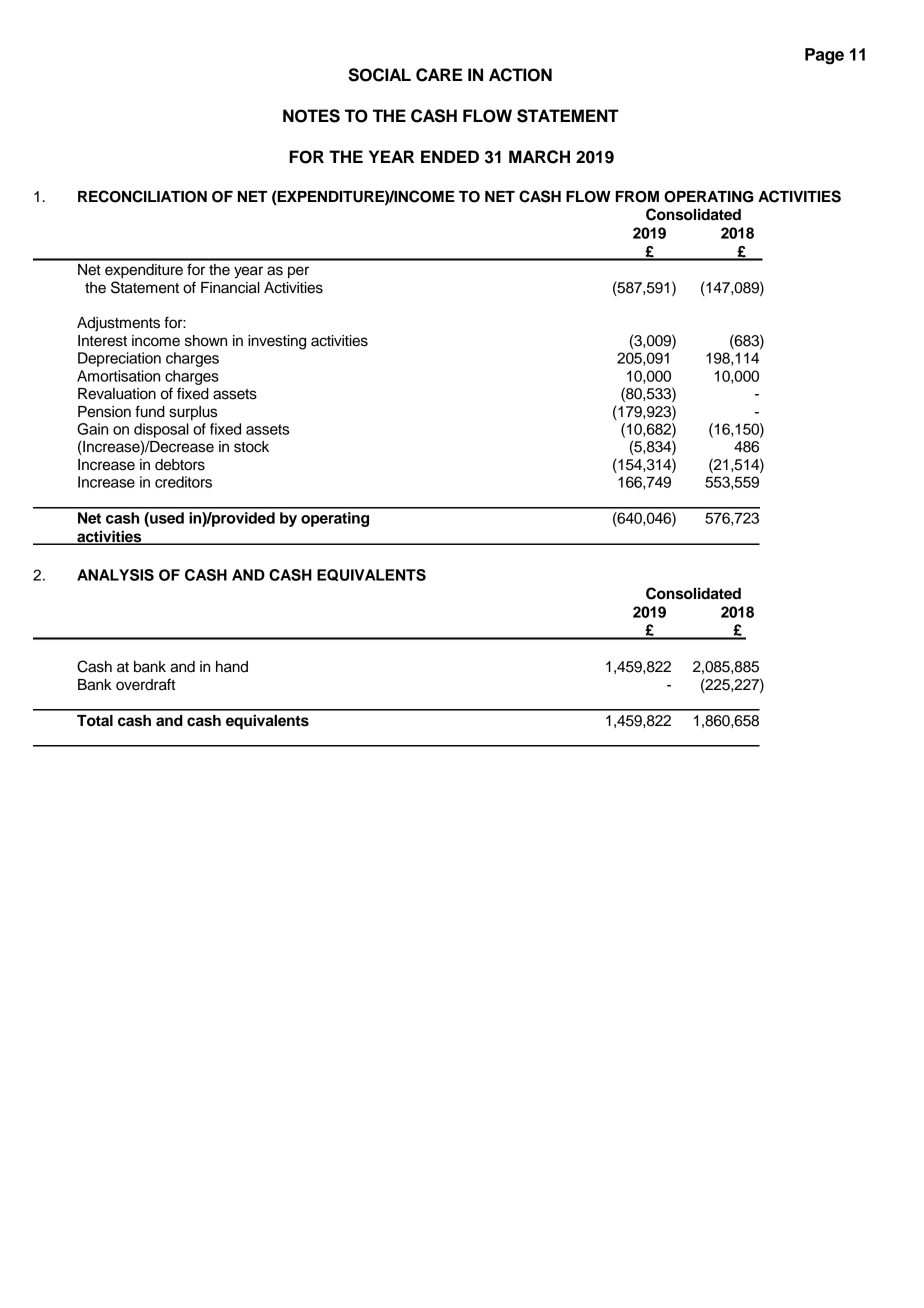 The image size is (924, 1308). What do you see at coordinates (277, 342) in the screenshot?
I see `investing` at bounding box center [277, 342].
